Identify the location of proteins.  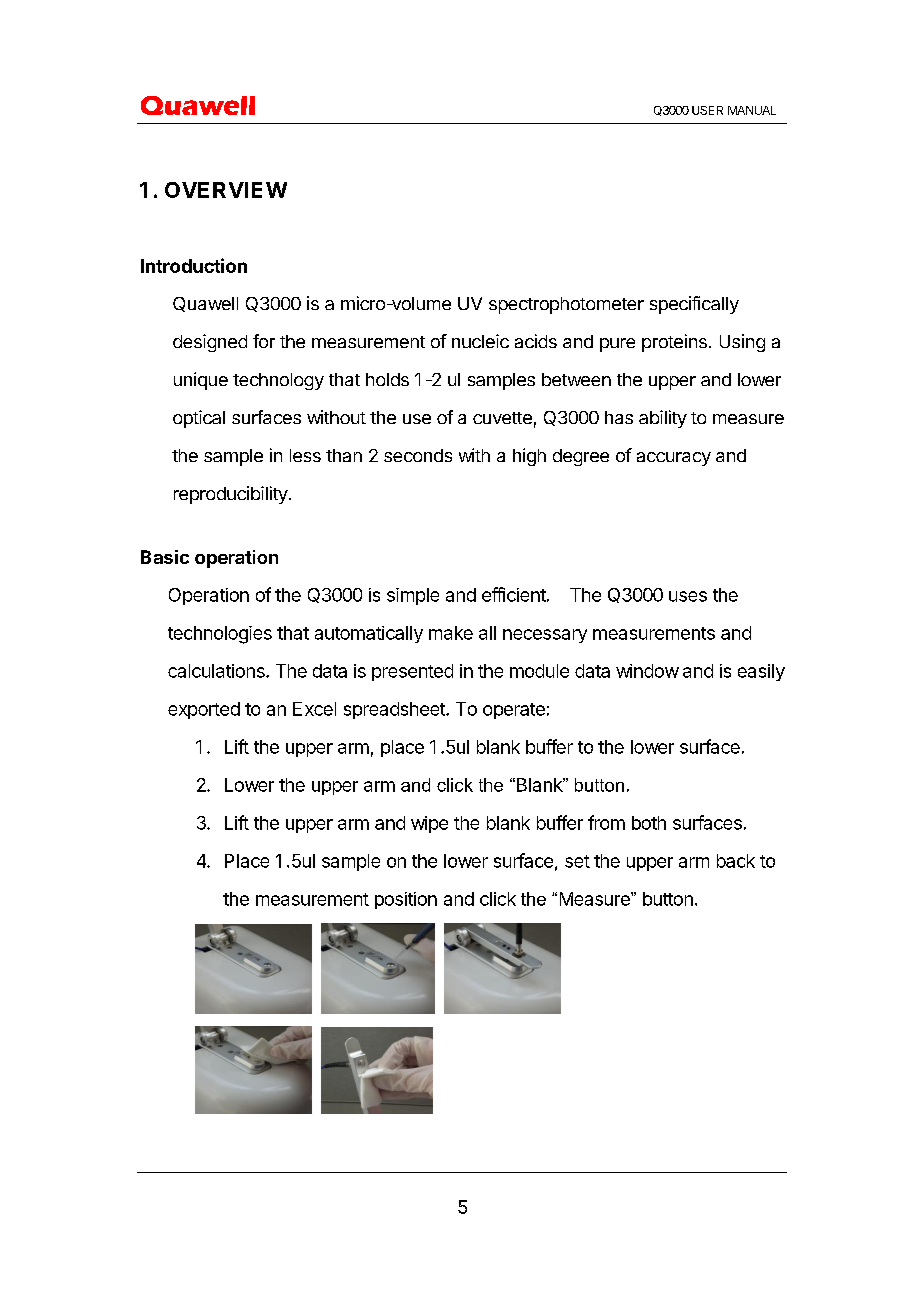
(674, 343).
